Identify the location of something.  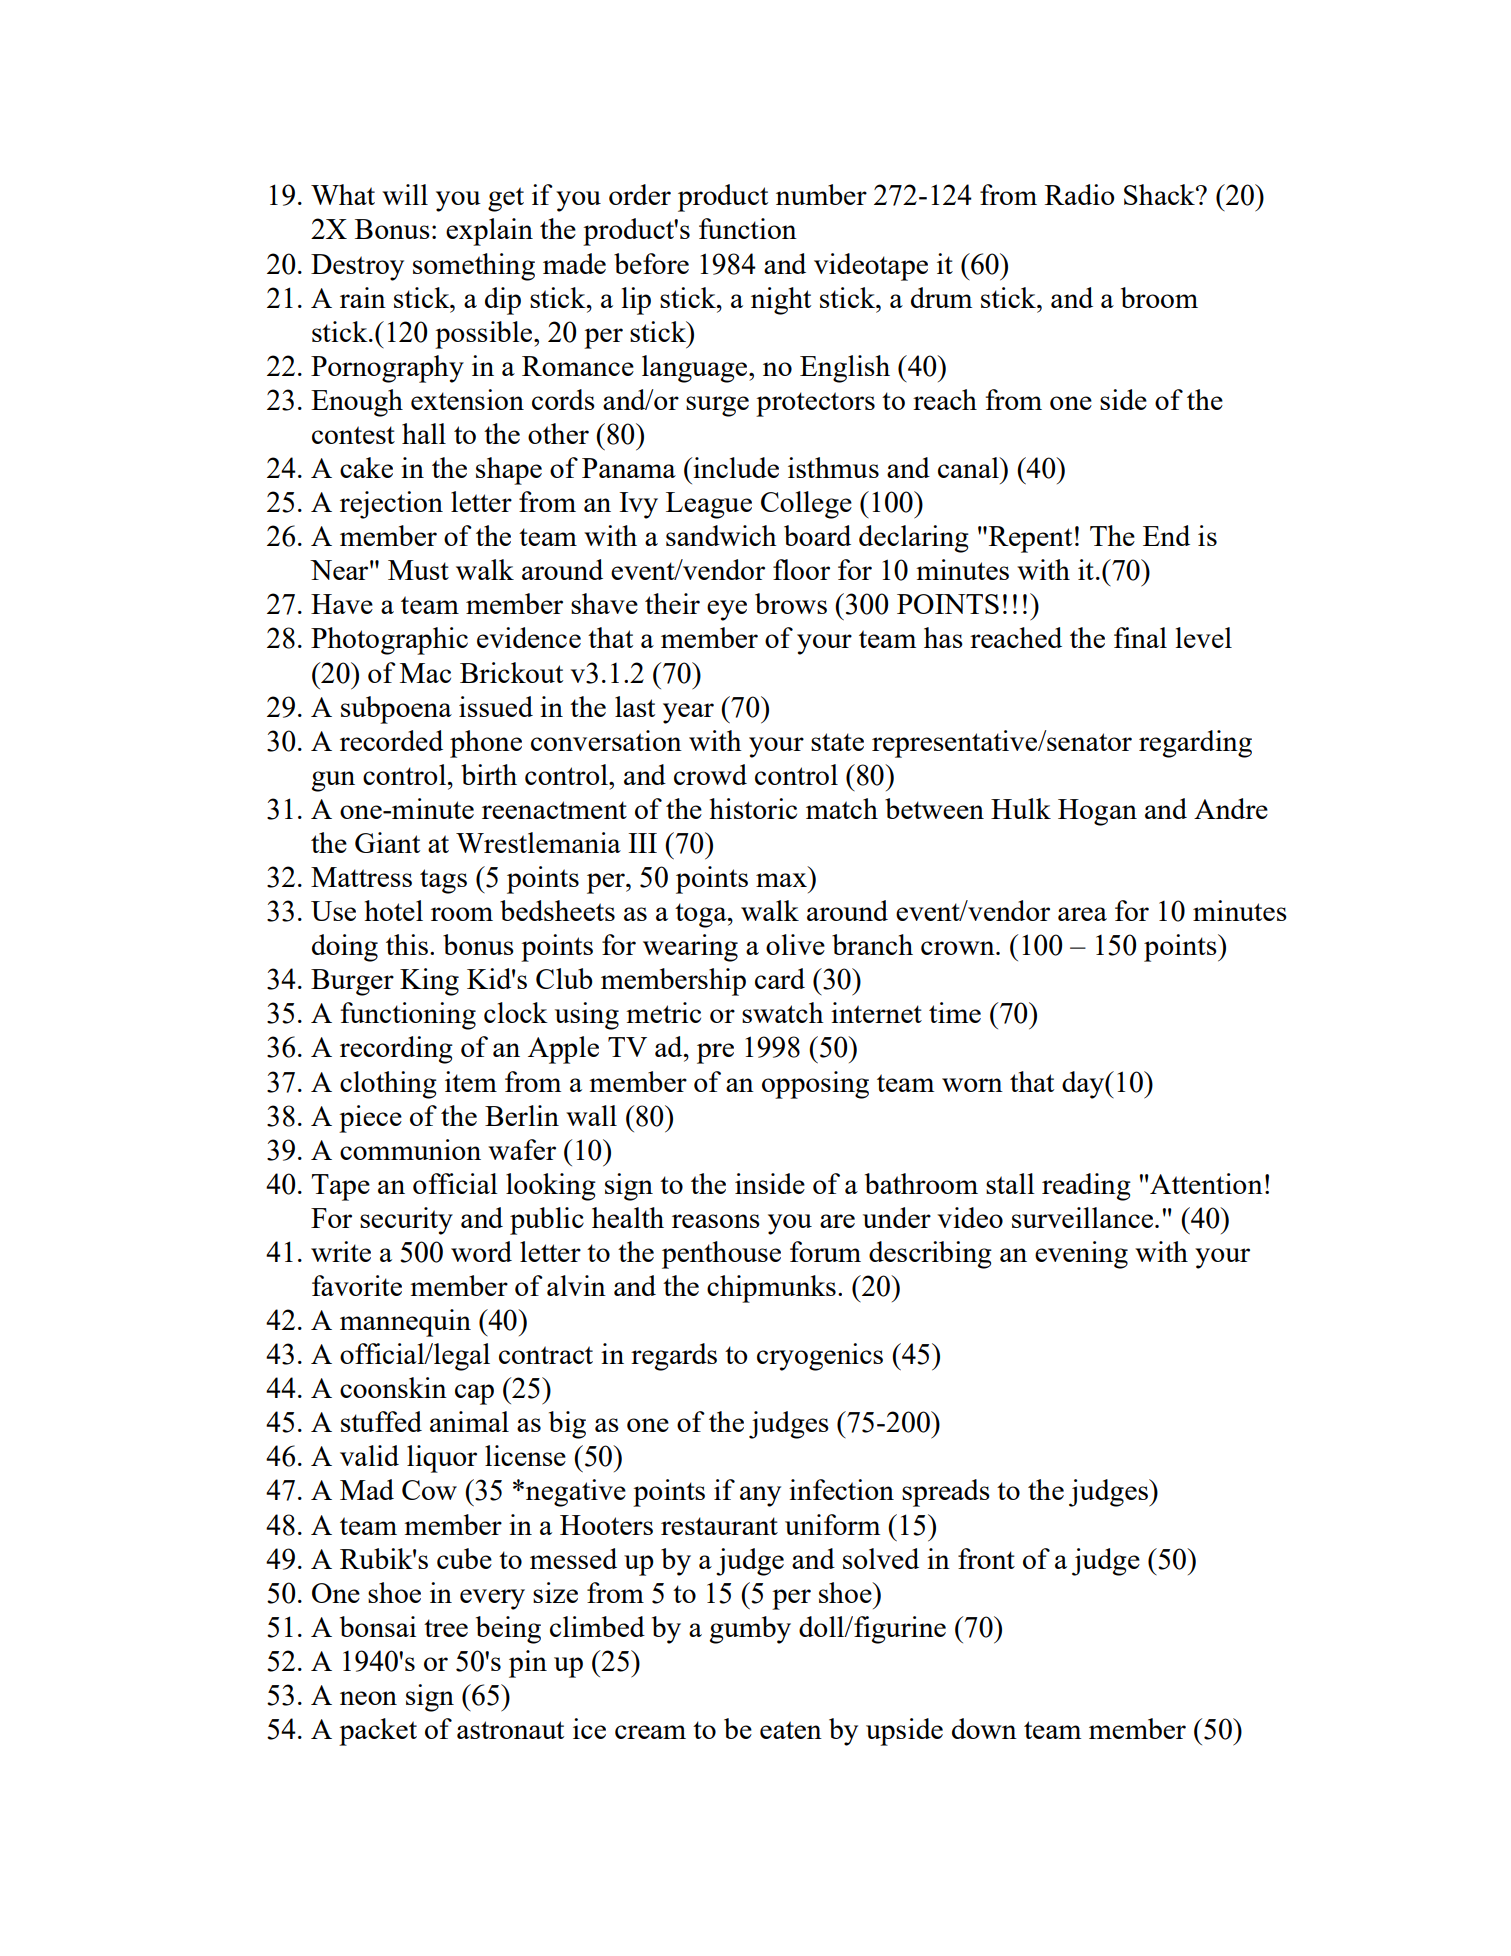
(474, 267).
